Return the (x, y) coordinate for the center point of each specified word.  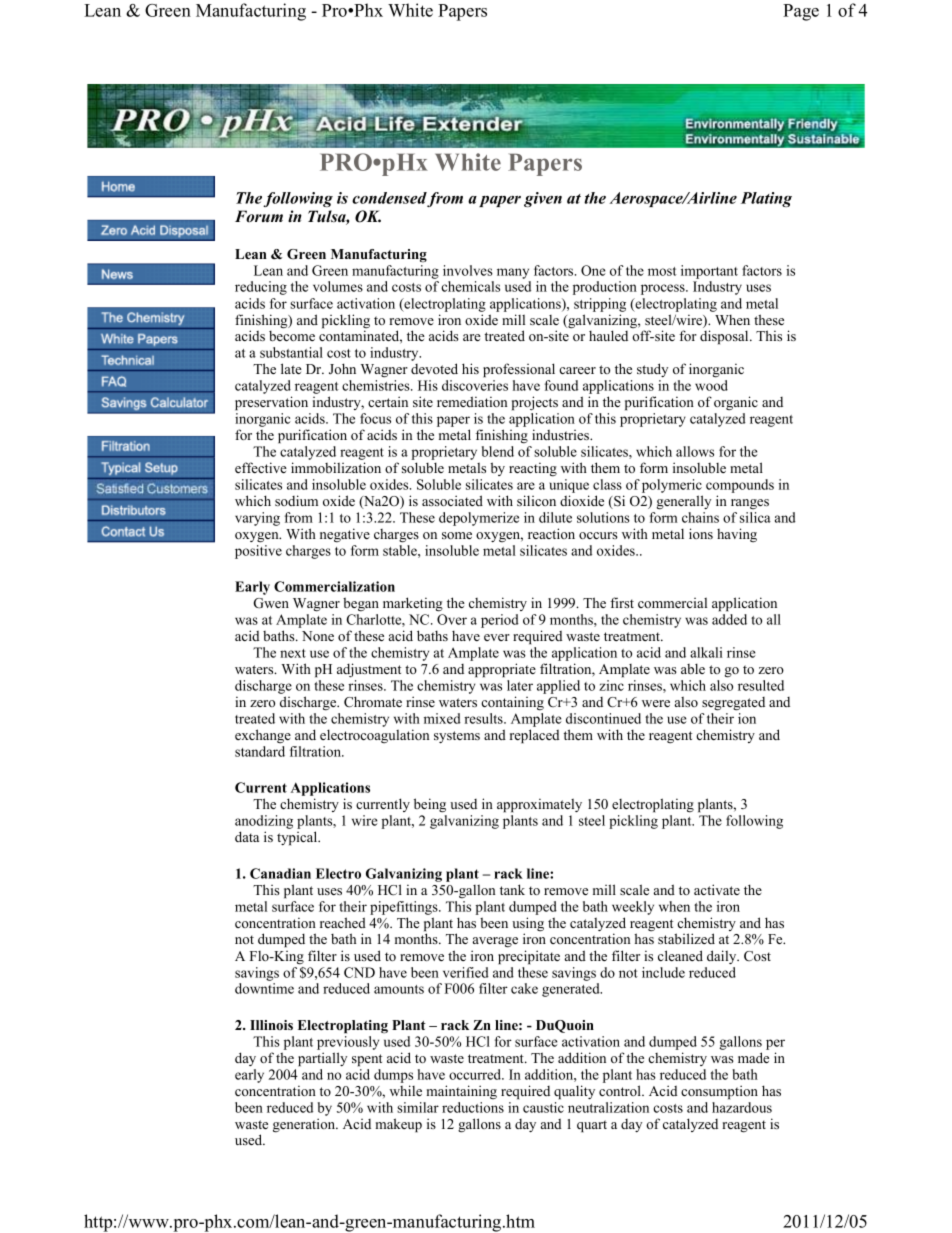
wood (711, 385)
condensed (390, 199)
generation (305, 1125)
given (543, 199)
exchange (263, 736)
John (342, 369)
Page (801, 12)
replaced (534, 736)
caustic (543, 1107)
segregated (733, 704)
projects (535, 403)
